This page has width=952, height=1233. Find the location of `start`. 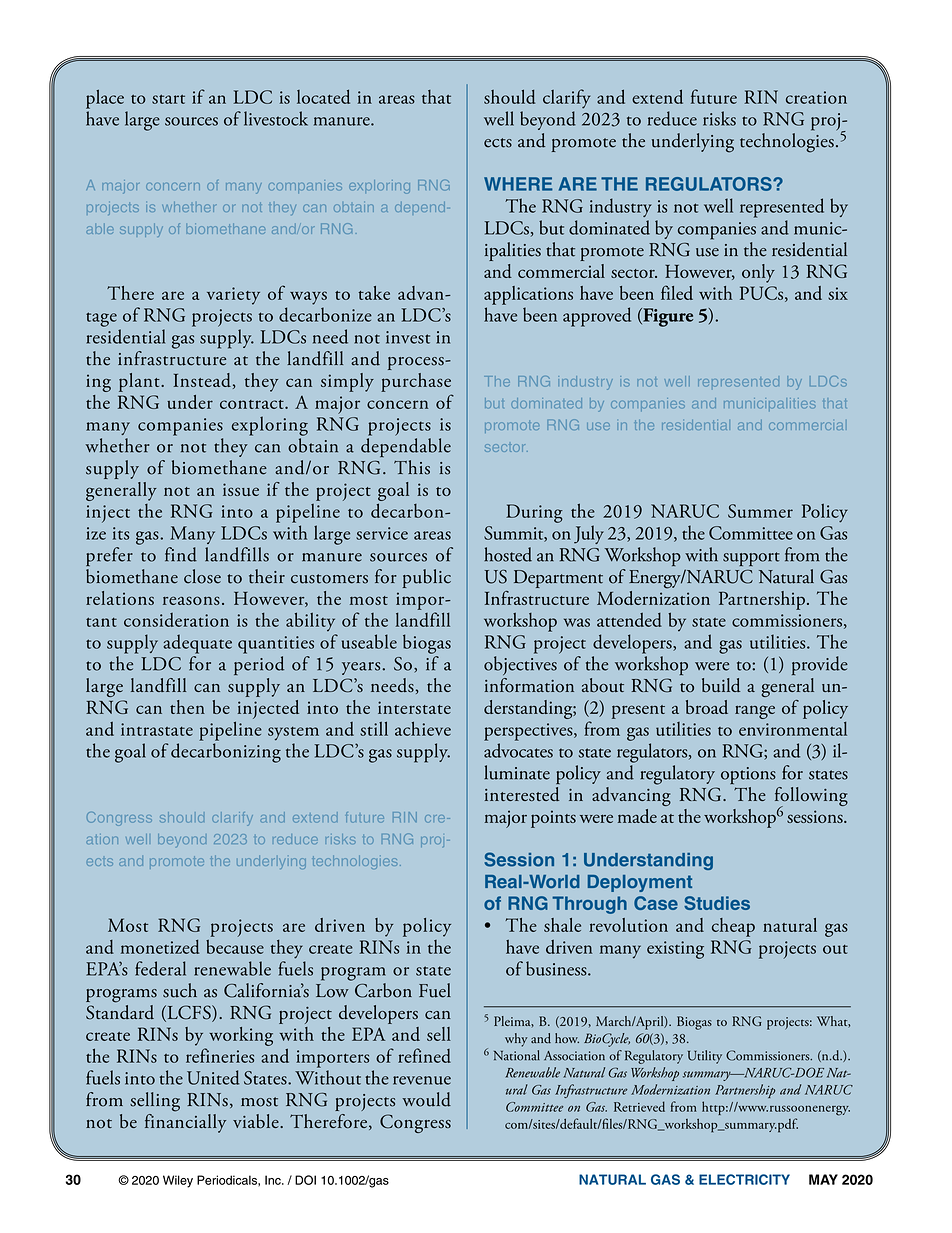

start is located at coordinates (168, 99).
